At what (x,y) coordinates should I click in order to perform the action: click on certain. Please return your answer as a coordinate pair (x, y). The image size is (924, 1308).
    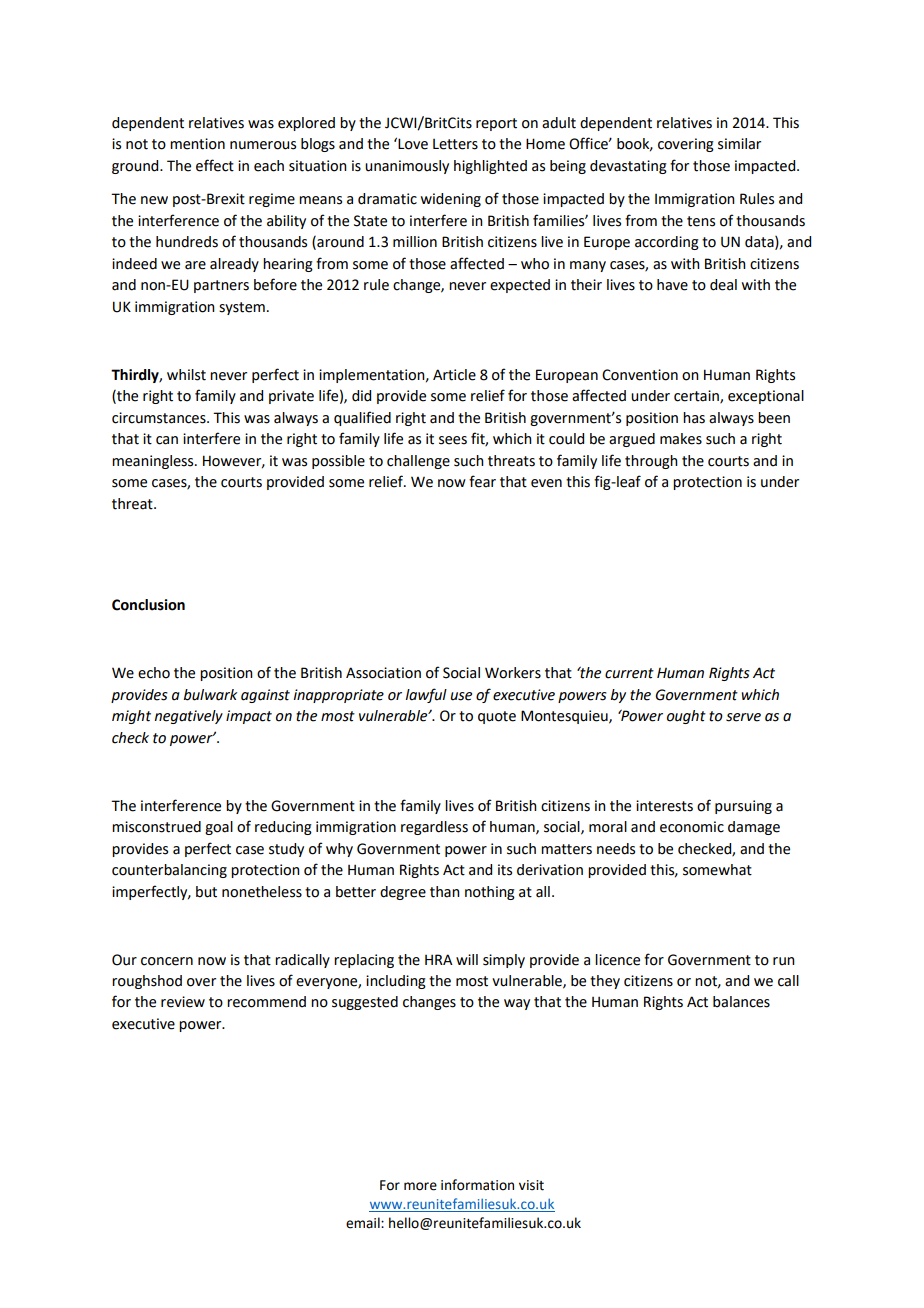
    Looking at the image, I should click on (697, 397).
